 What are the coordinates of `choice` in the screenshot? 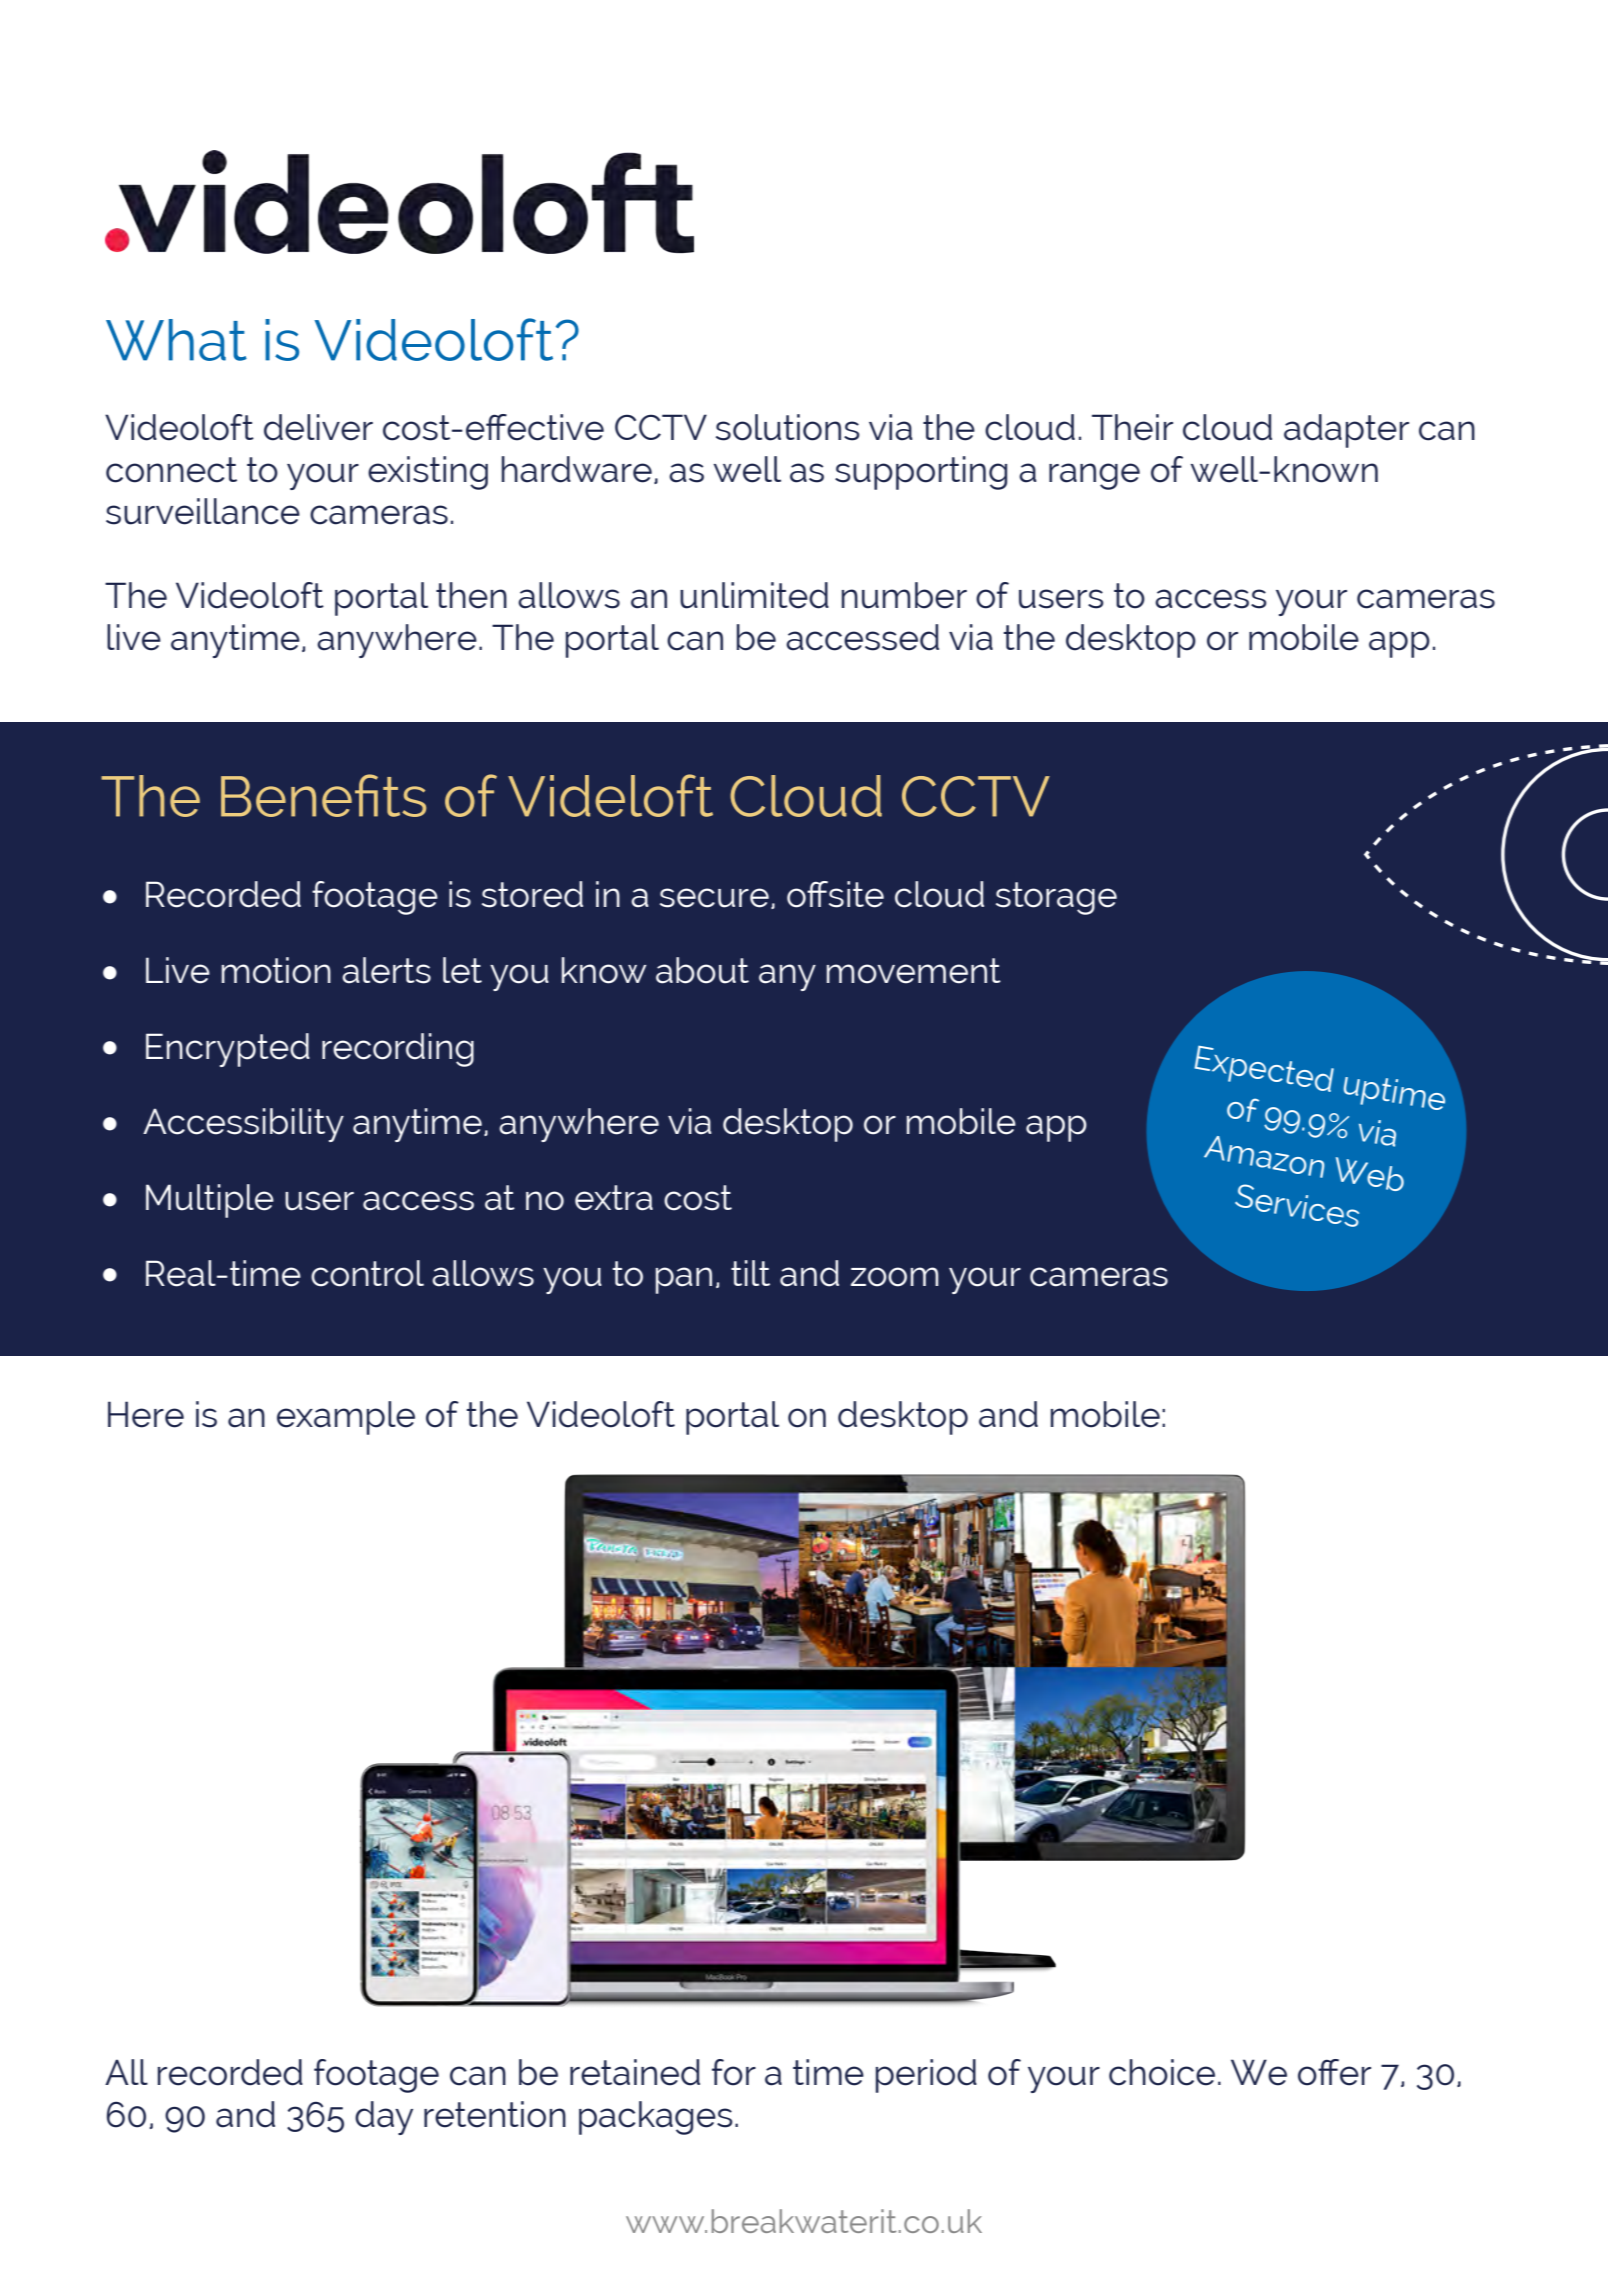 It's located at (1162, 2072).
